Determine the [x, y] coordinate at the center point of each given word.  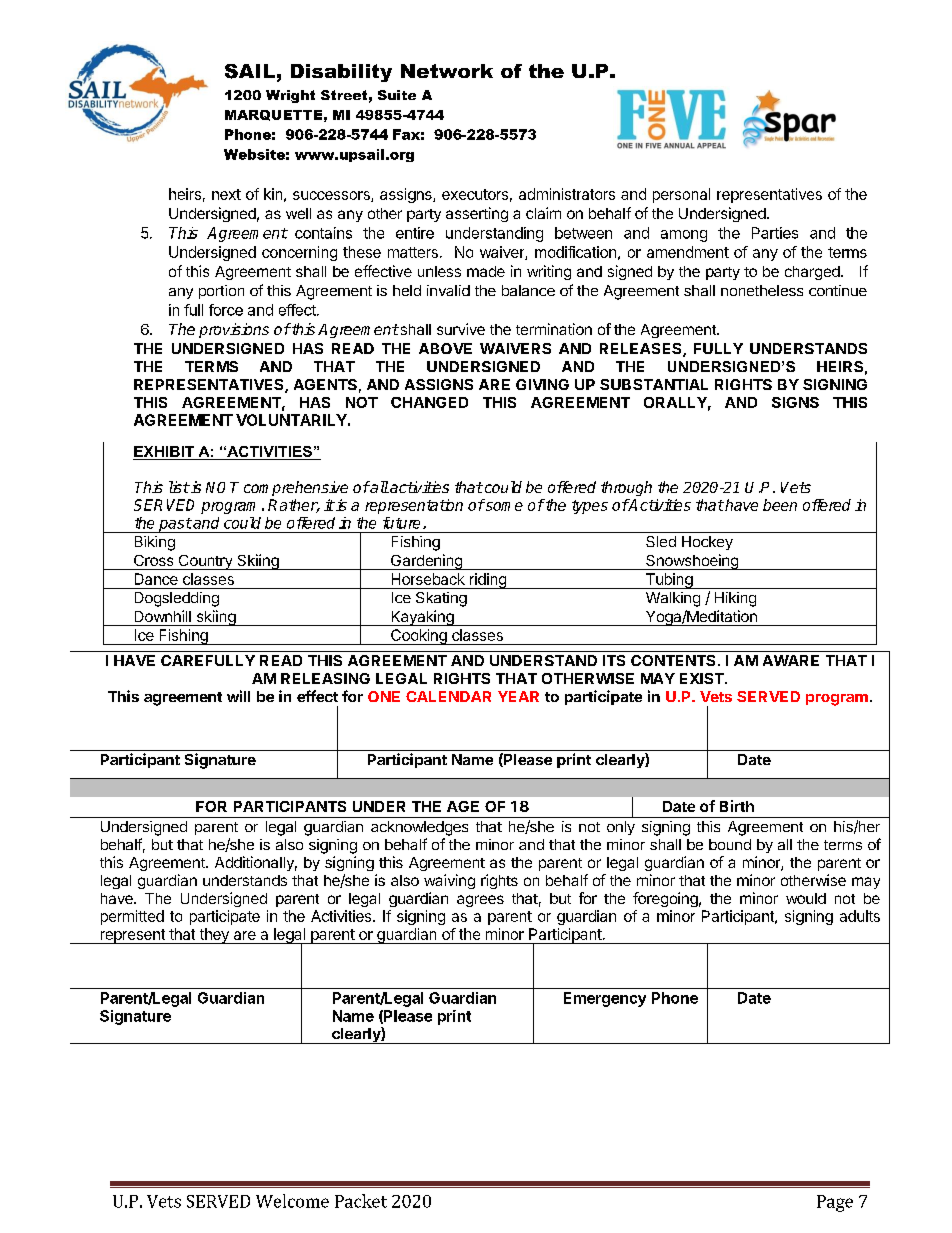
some [503, 506]
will [238, 696]
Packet [361, 1201]
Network [447, 71]
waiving [449, 881]
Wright [290, 96]
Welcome [292, 1201]
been [780, 505]
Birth [737, 806]
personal [681, 195]
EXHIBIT [164, 453]
